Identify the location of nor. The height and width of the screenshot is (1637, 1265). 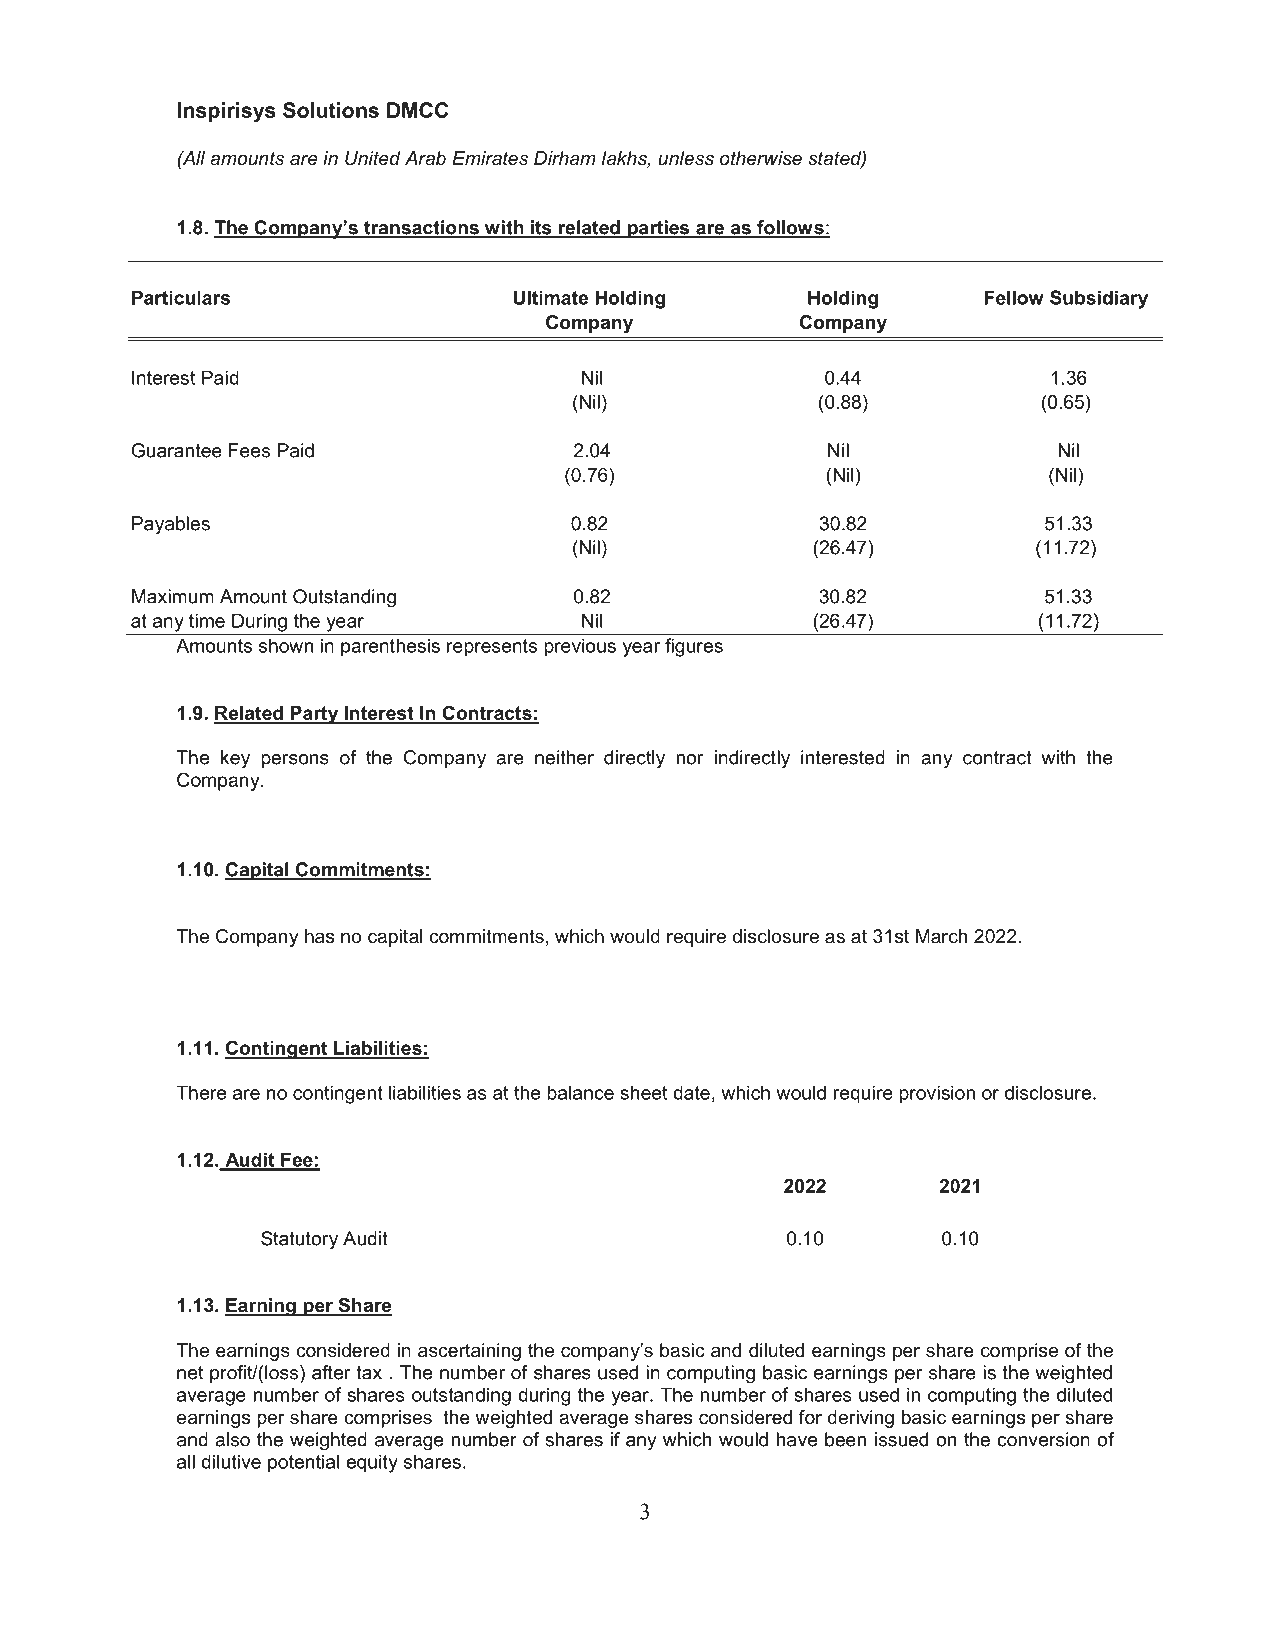
(690, 759).
